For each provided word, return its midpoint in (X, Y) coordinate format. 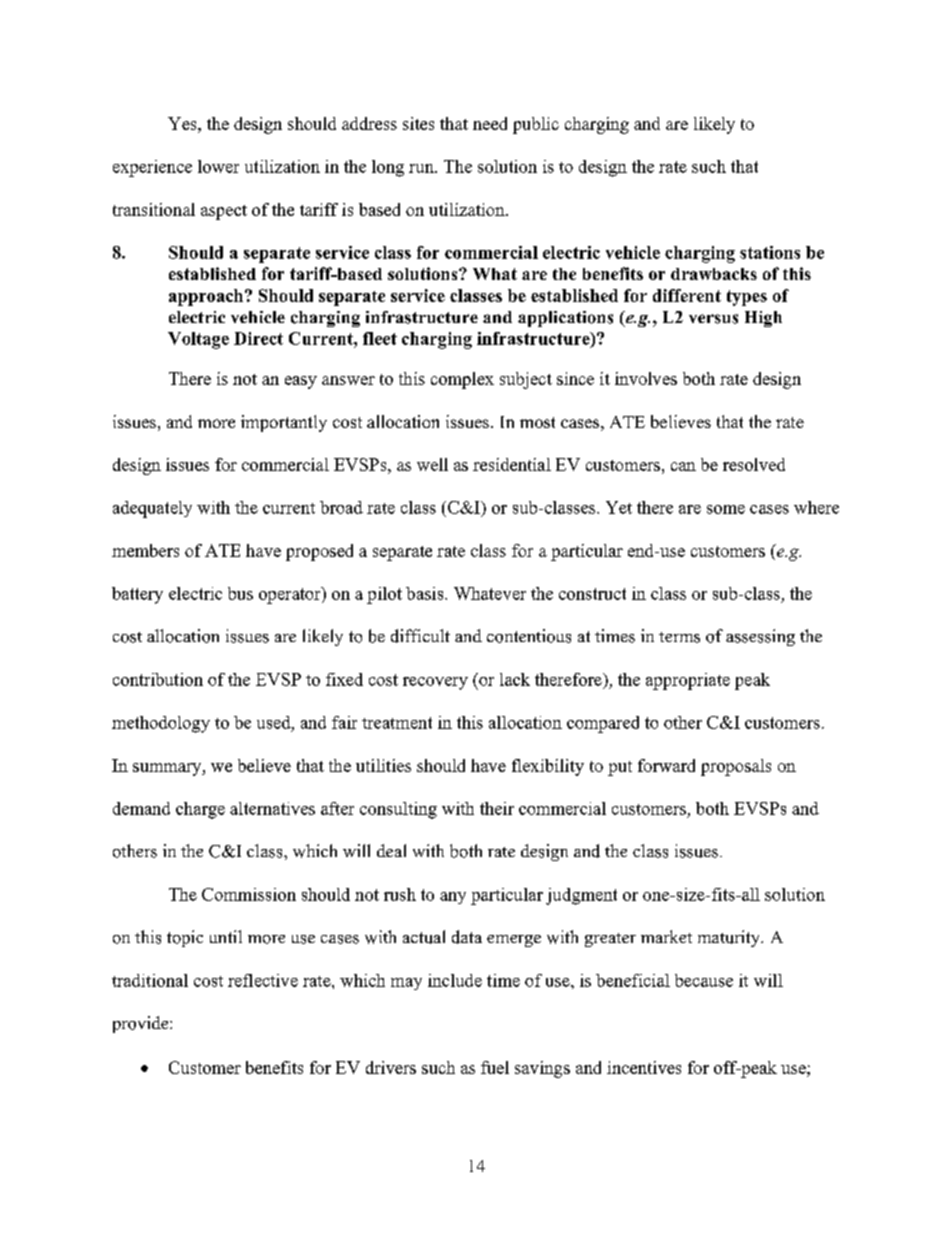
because (704, 980)
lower (218, 166)
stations (770, 252)
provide (142, 1024)
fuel (495, 1067)
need (490, 123)
